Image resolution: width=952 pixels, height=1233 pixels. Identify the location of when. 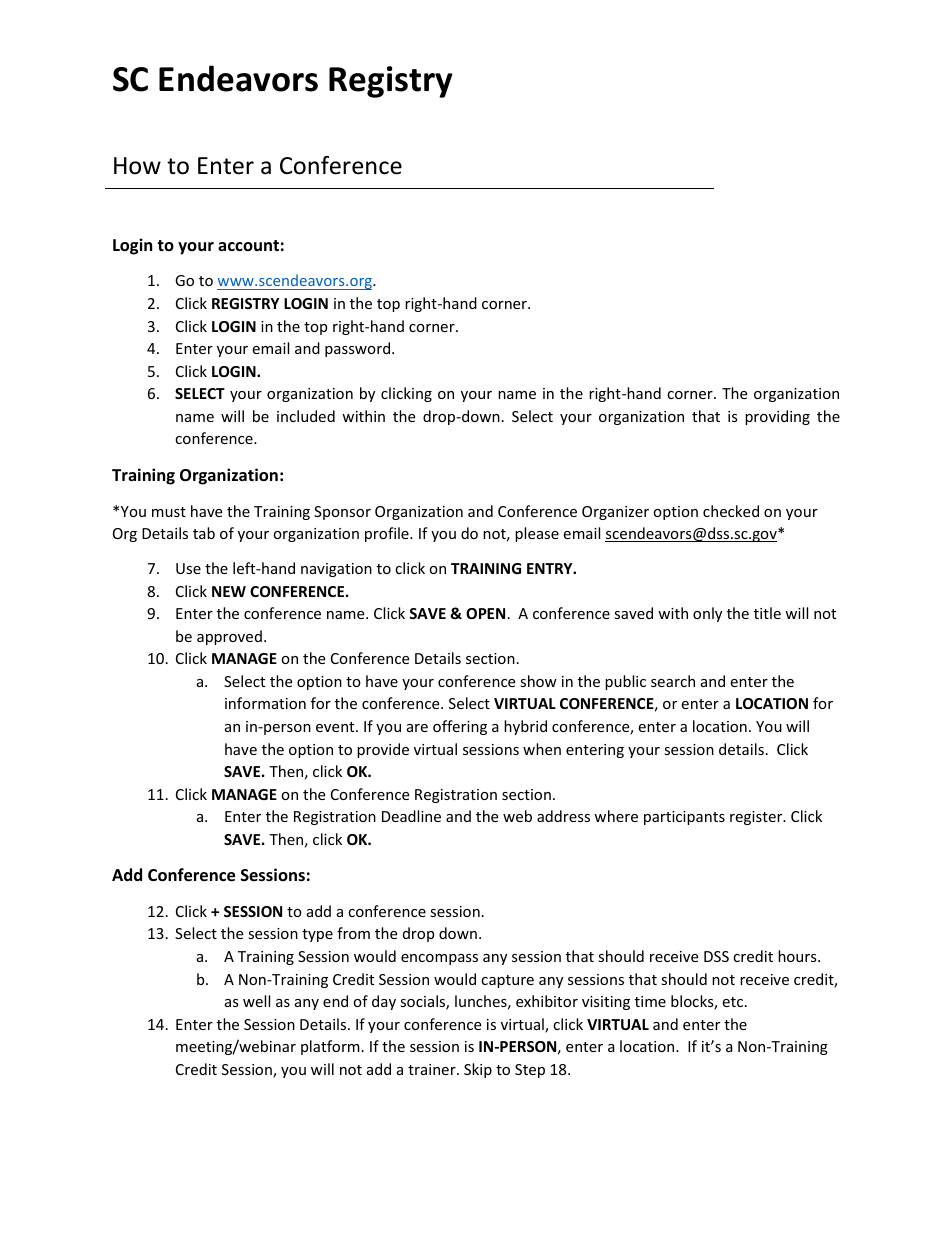
(542, 749).
